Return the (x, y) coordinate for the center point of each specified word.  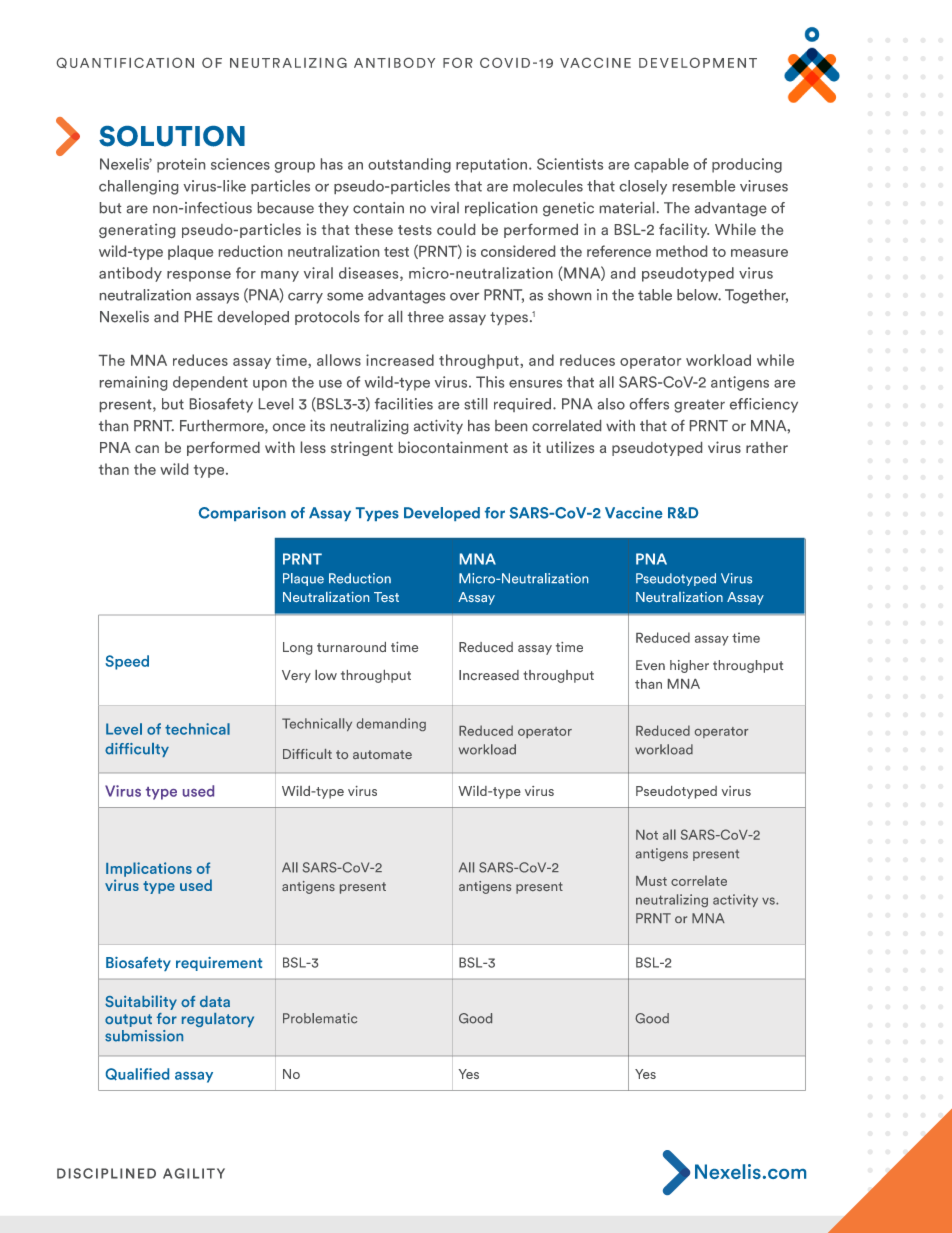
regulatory (218, 1020)
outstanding (409, 165)
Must (651, 881)
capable (661, 165)
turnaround (351, 647)
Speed (127, 662)
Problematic (320, 1018)
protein (181, 165)
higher (689, 666)
